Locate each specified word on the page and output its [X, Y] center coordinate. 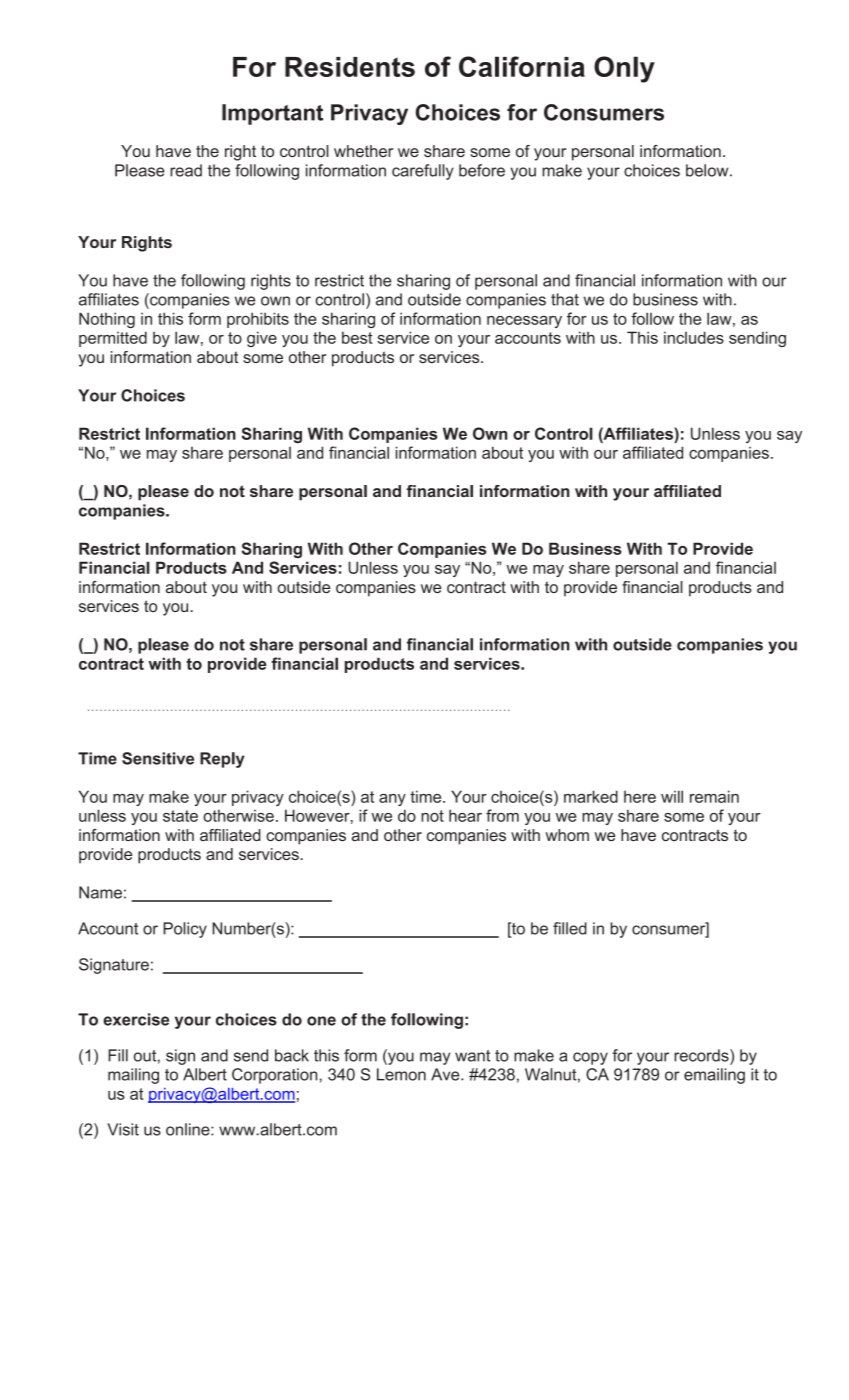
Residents [350, 67]
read [186, 170]
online [189, 1129]
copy [590, 1058]
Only [624, 69]
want [472, 1056]
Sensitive [158, 758]
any [392, 800]
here [640, 797]
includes [694, 337]
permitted [113, 339]
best [357, 337]
